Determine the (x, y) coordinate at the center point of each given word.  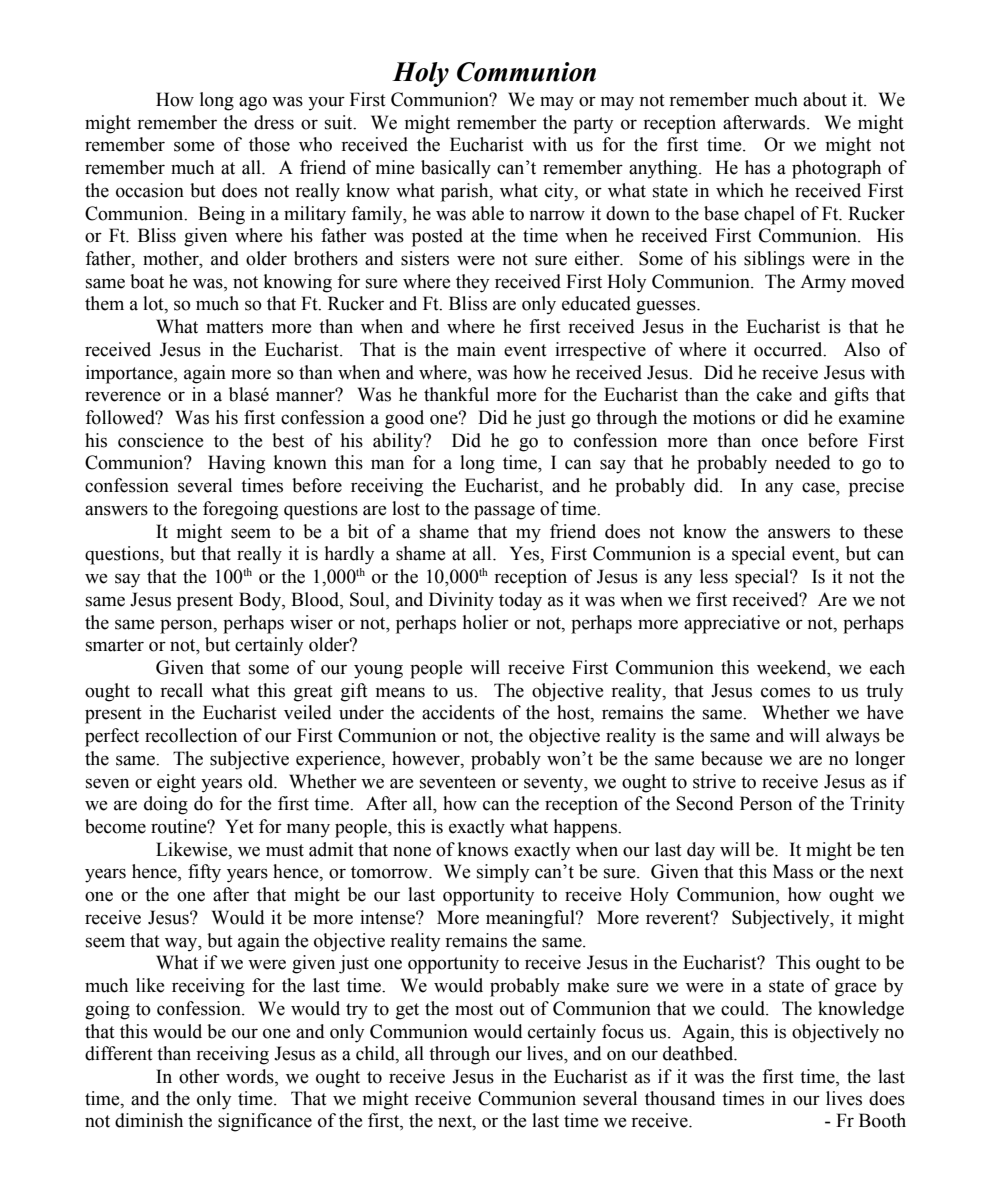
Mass (793, 871)
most (474, 1009)
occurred (789, 349)
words (251, 1077)
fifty (204, 873)
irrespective (600, 351)
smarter (115, 645)
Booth (882, 1120)
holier (486, 622)
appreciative (732, 624)
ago (253, 103)
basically (456, 169)
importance (130, 374)
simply (503, 873)
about (825, 99)
